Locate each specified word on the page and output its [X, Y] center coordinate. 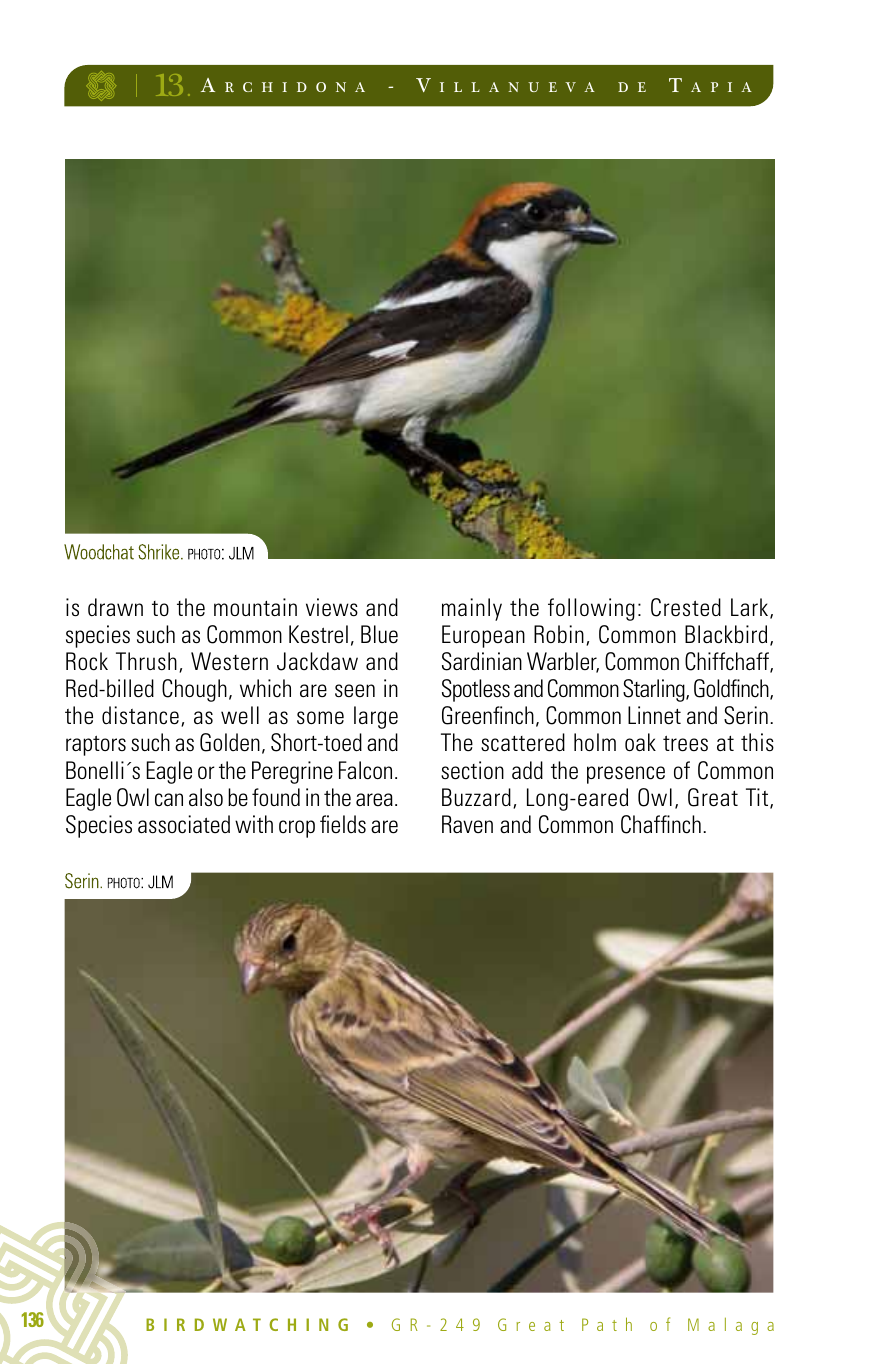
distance [140, 715]
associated [184, 824]
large [376, 717]
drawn [115, 607]
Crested [686, 607]
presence [626, 775]
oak [640, 742]
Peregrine [292, 772]
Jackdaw [317, 661]
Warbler [563, 662]
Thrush [146, 661]
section [472, 770]
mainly [472, 609]
